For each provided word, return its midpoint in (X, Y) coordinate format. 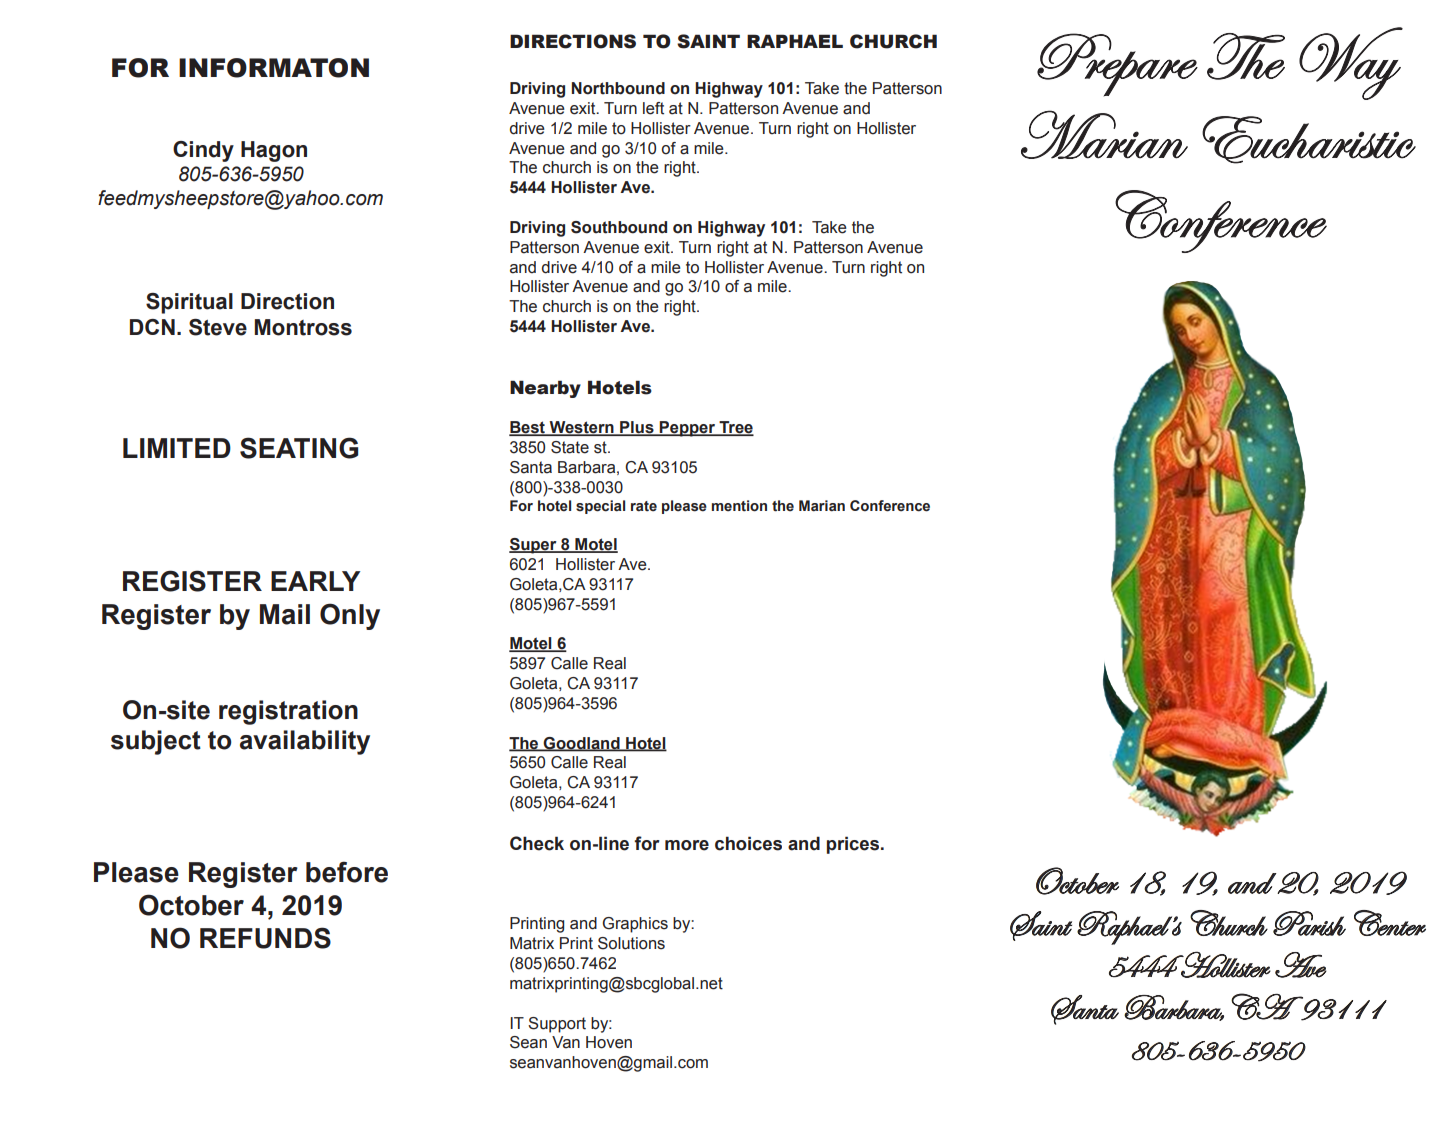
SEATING (299, 448)
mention (739, 506)
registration (288, 712)
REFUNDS (265, 938)
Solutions (631, 943)
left (653, 108)
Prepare (1117, 64)
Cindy (203, 151)
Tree (735, 428)
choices (748, 843)
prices (854, 845)
